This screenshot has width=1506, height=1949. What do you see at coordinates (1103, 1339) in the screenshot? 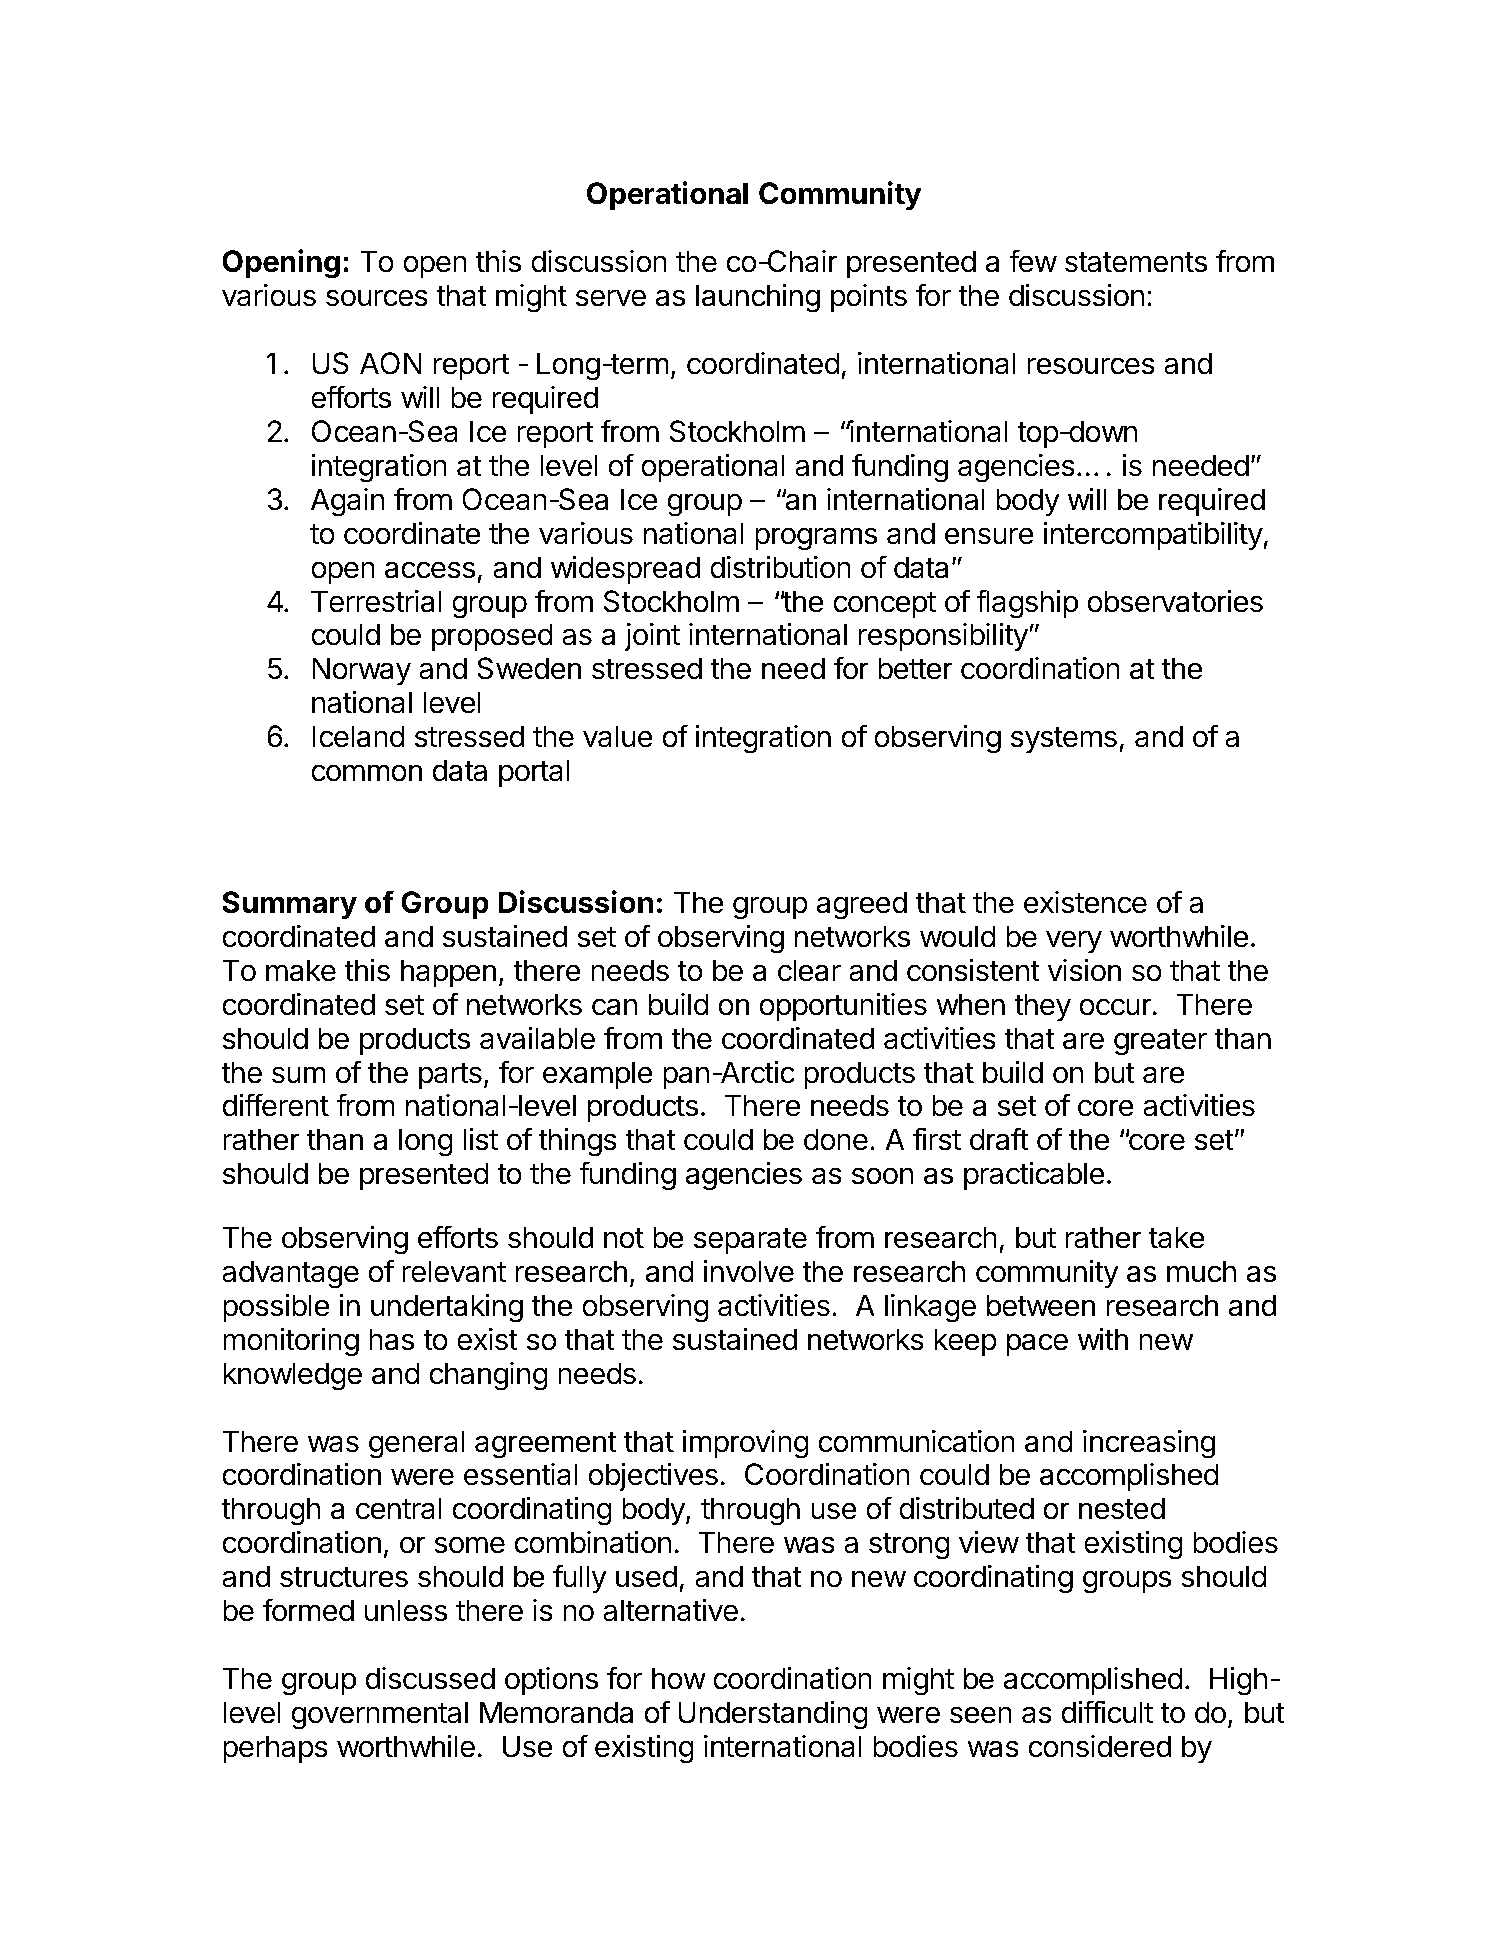
I see `with` at bounding box center [1103, 1339].
